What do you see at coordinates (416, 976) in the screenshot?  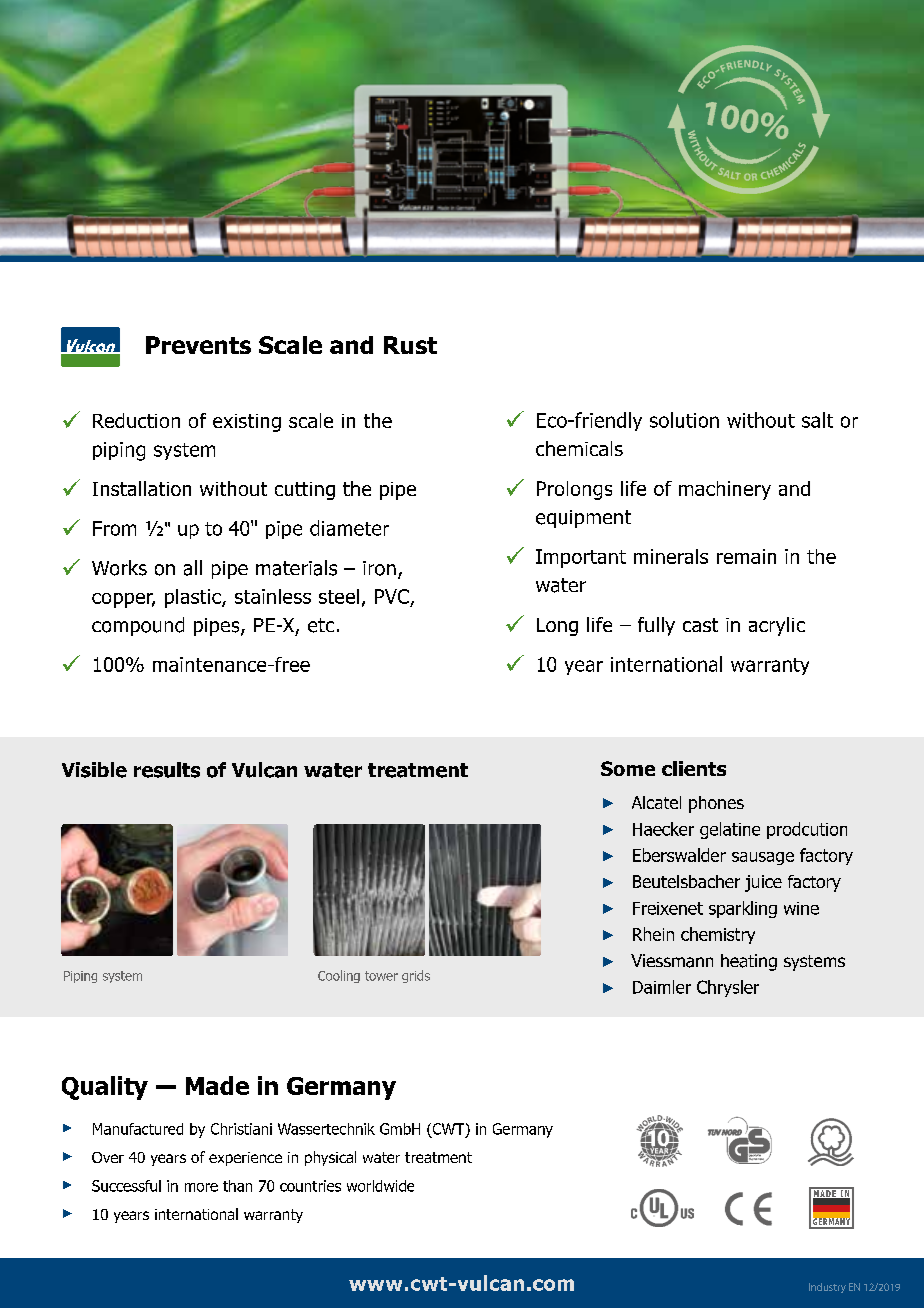 I see `grids` at bounding box center [416, 976].
